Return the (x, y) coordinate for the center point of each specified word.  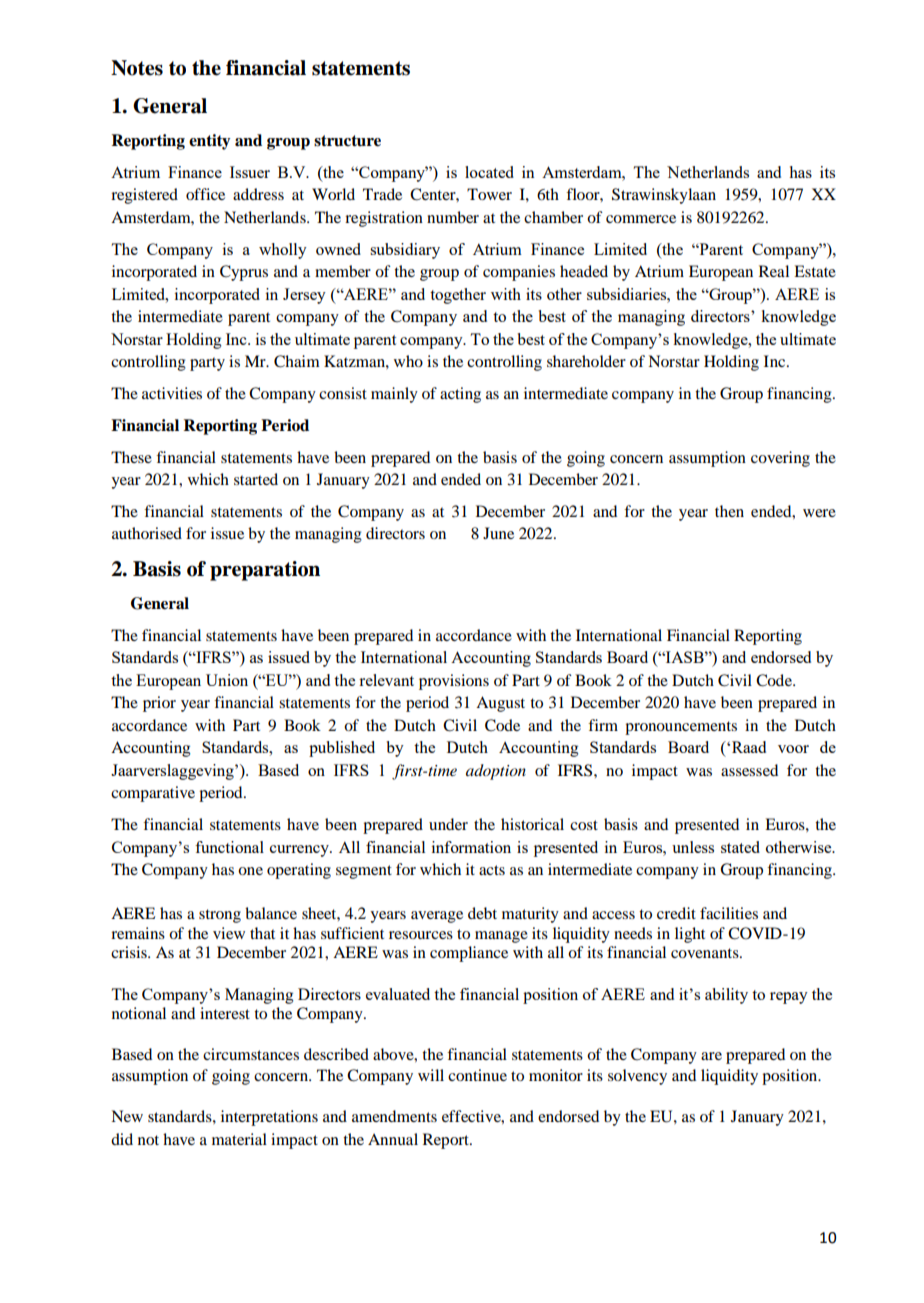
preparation (265, 571)
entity (209, 142)
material (239, 1139)
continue (477, 1075)
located (489, 172)
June (498, 533)
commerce (641, 219)
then (729, 511)
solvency (637, 1077)
